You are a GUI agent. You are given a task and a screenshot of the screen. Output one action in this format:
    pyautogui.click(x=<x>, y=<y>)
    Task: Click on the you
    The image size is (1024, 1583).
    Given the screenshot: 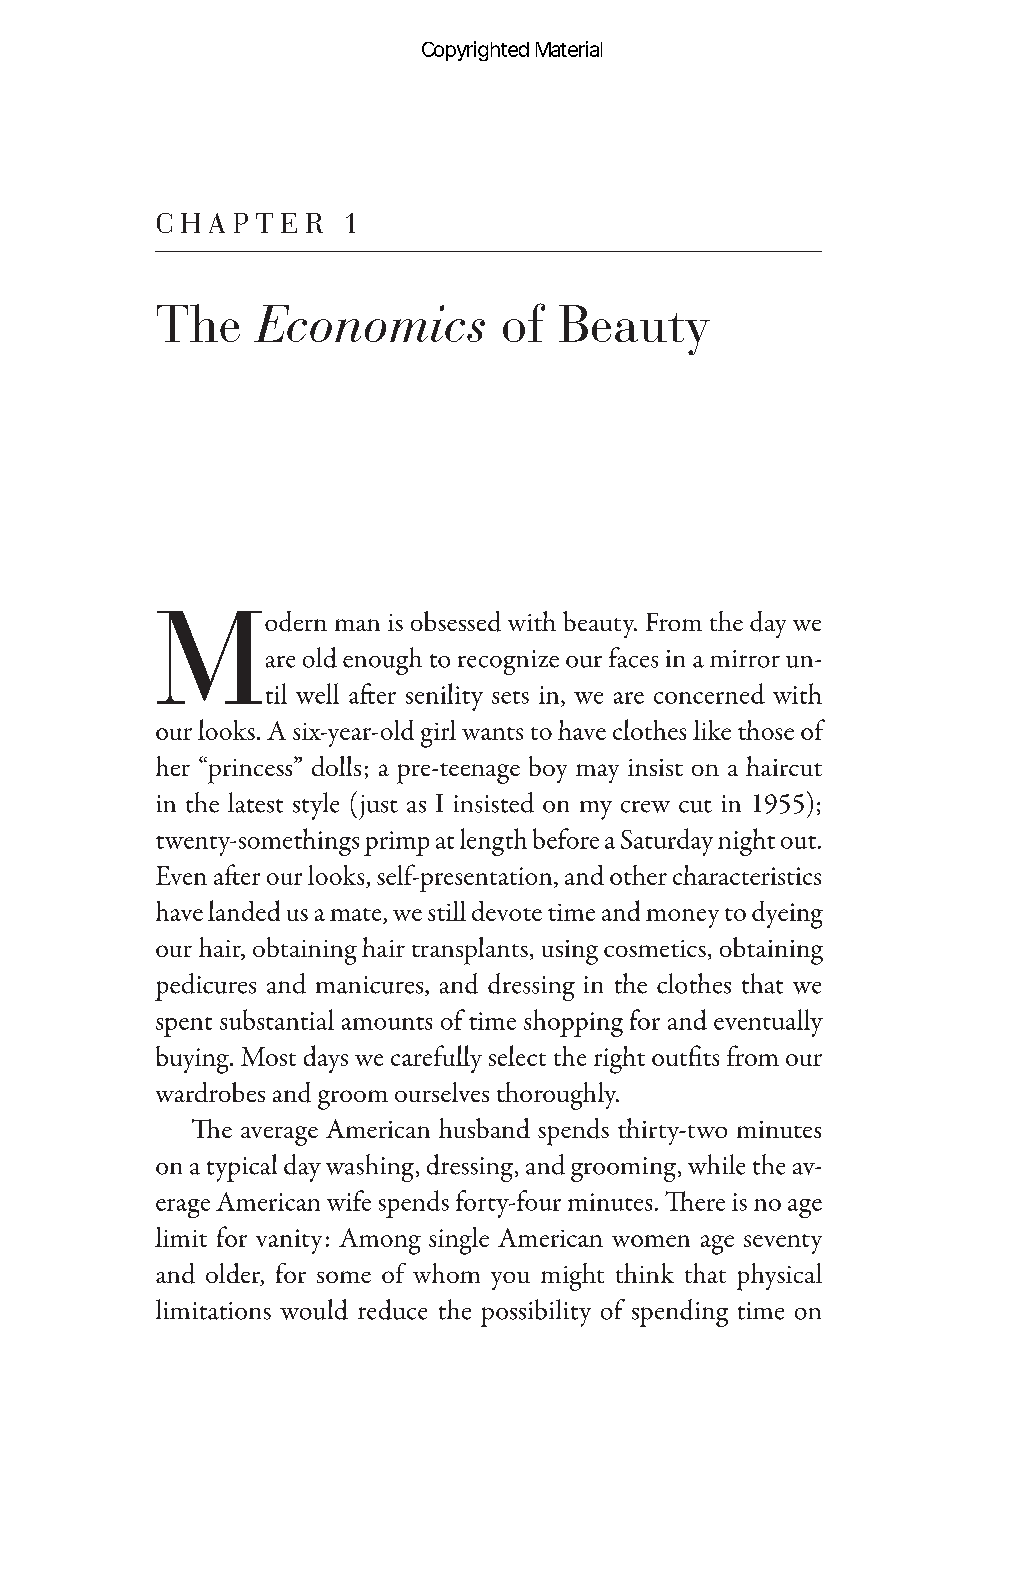 What is the action you would take?
    pyautogui.click(x=510, y=1281)
